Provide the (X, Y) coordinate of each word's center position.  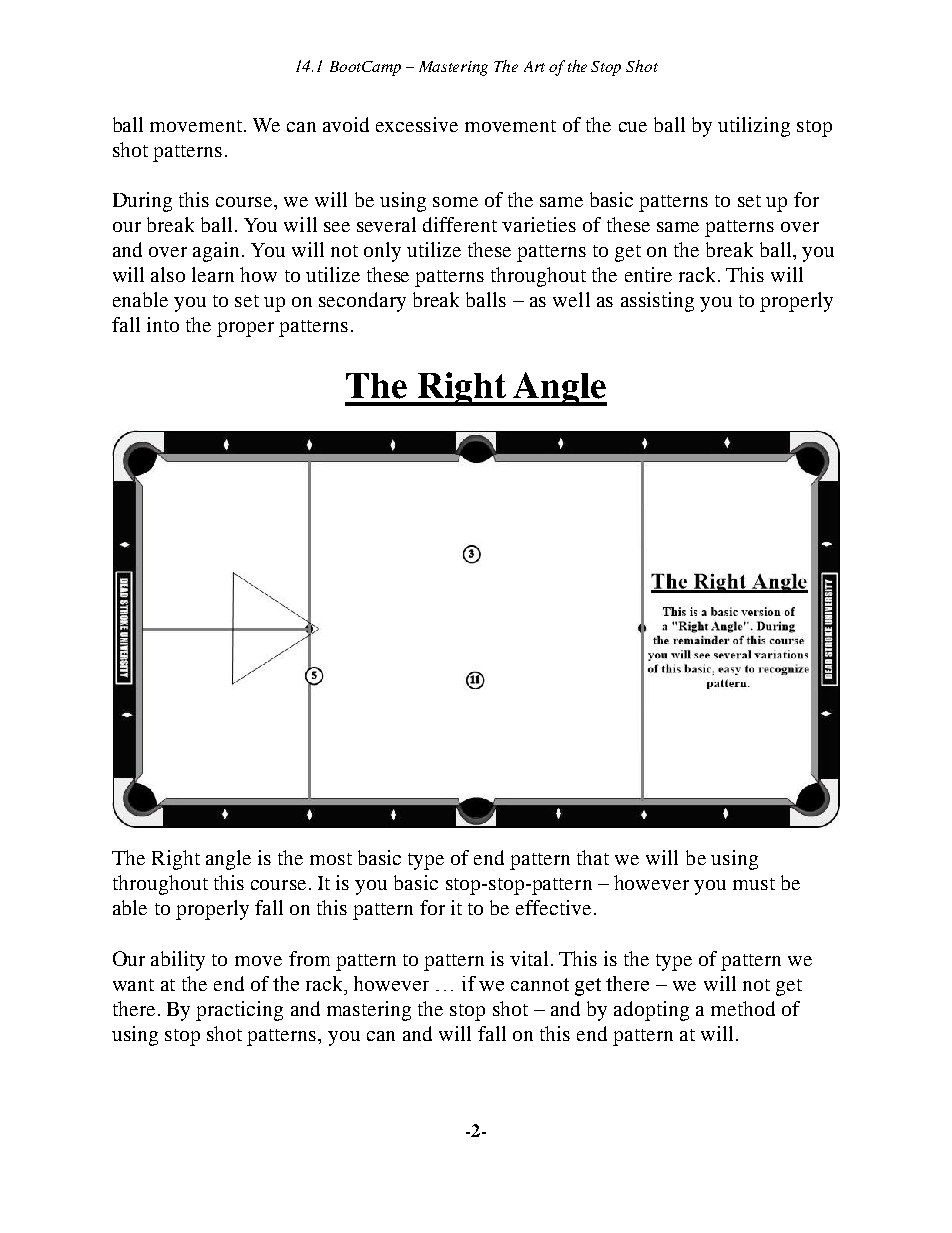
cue (633, 127)
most (331, 859)
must (754, 884)
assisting (657, 302)
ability (178, 961)
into (163, 324)
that (593, 857)
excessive (417, 124)
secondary (362, 302)
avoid (346, 124)
